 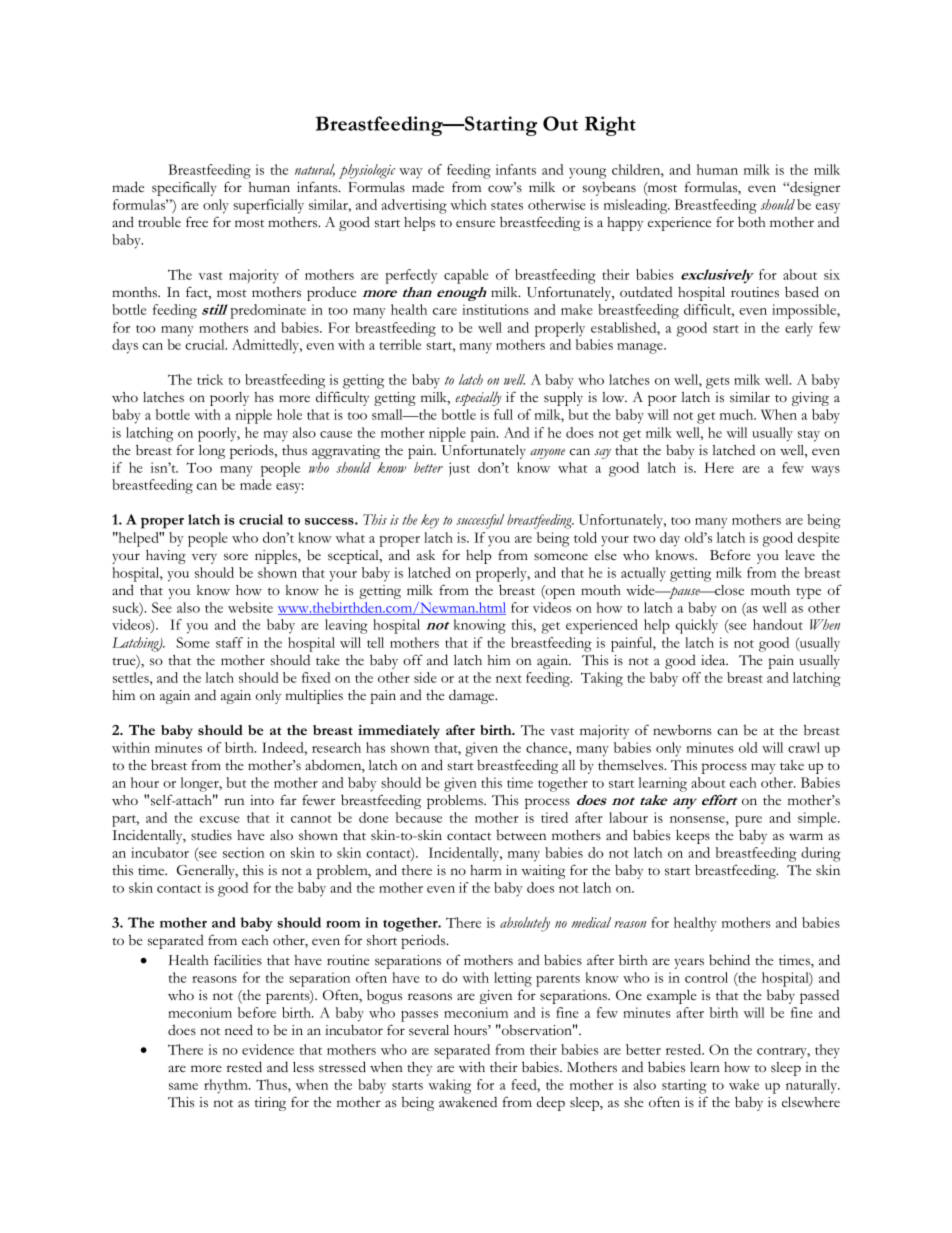 What do you see at coordinates (495, 309) in the image?
I see `institutions` at bounding box center [495, 309].
